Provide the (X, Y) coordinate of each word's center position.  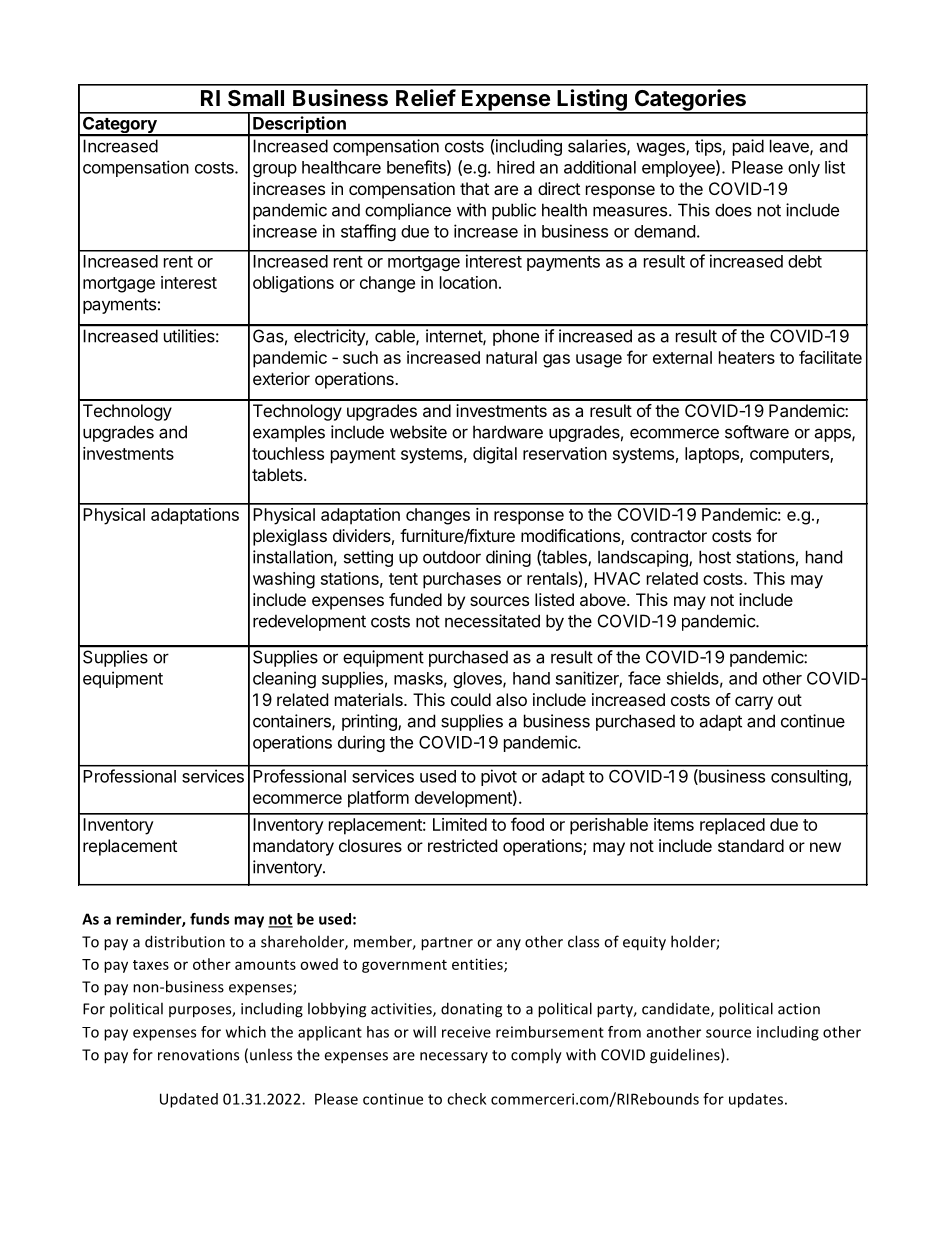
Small (256, 98)
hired (515, 167)
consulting (809, 777)
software (757, 432)
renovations (198, 1055)
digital (495, 455)
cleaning (284, 679)
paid (748, 147)
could (471, 699)
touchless (288, 453)
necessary (454, 1057)
